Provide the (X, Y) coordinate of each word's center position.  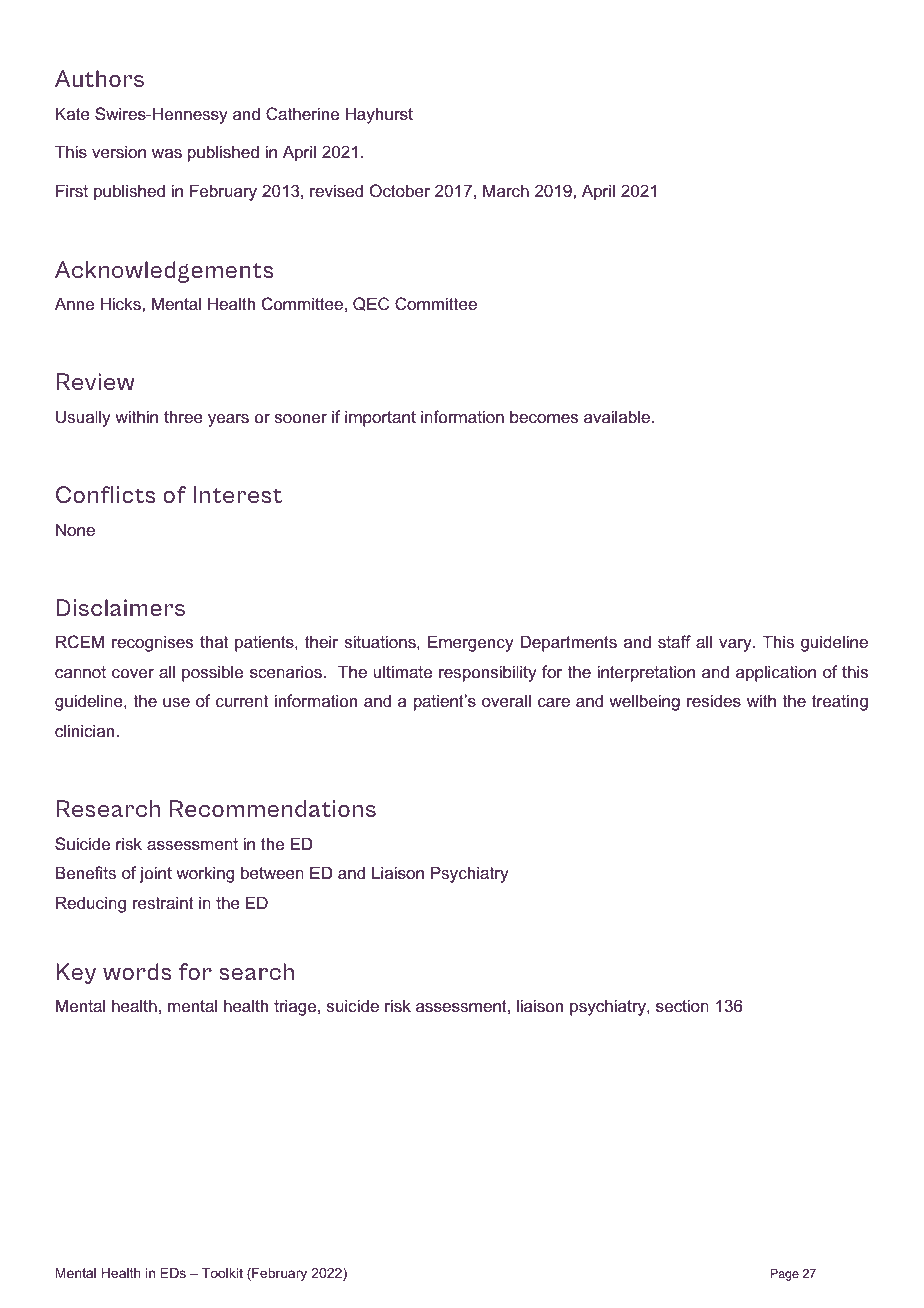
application (776, 673)
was (167, 153)
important (380, 418)
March (506, 190)
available (617, 416)
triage (296, 1007)
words (137, 971)
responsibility (488, 673)
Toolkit (222, 1273)
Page (784, 1275)
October (400, 190)
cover (133, 673)
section (682, 1005)
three (183, 416)
